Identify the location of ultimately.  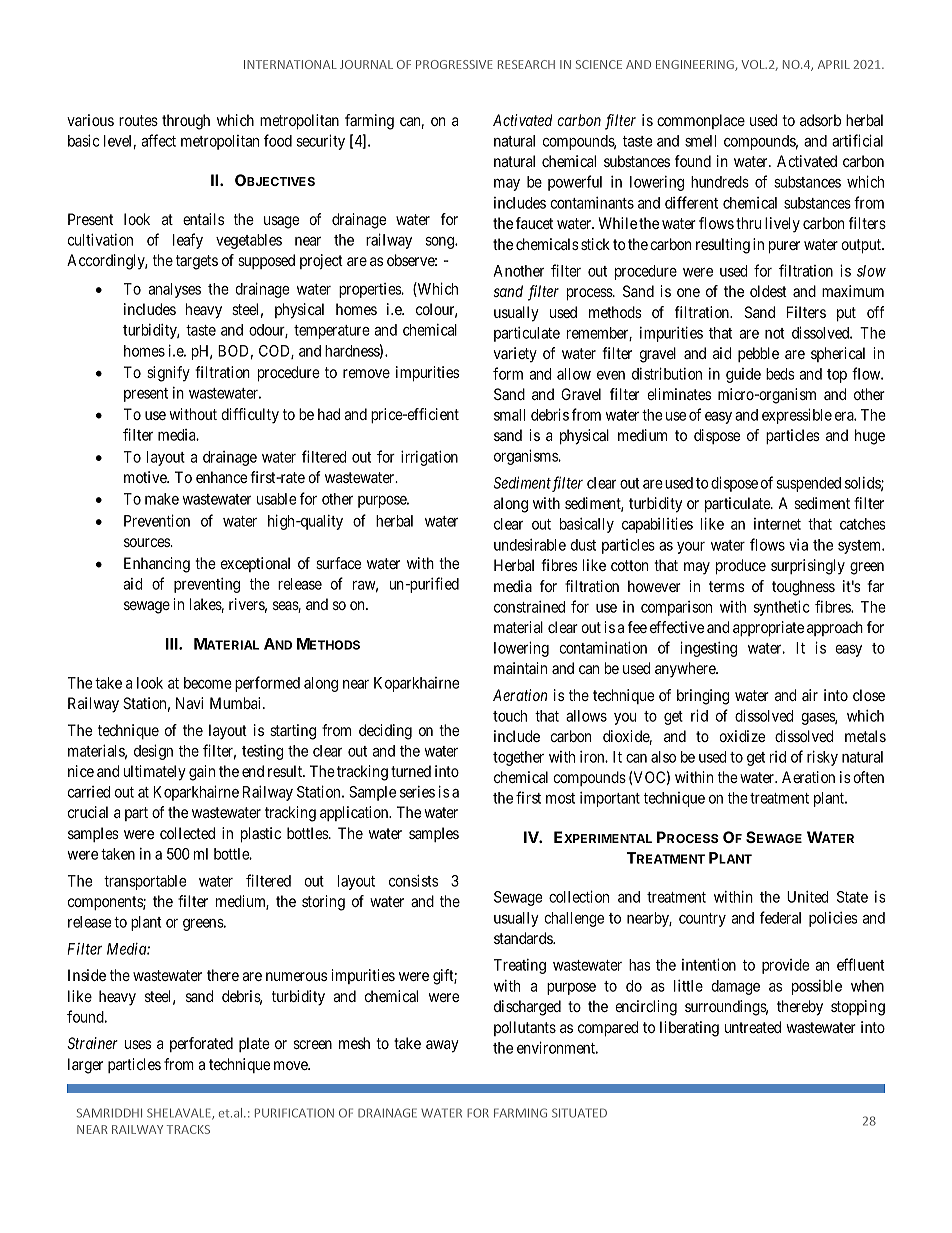
(155, 773).
